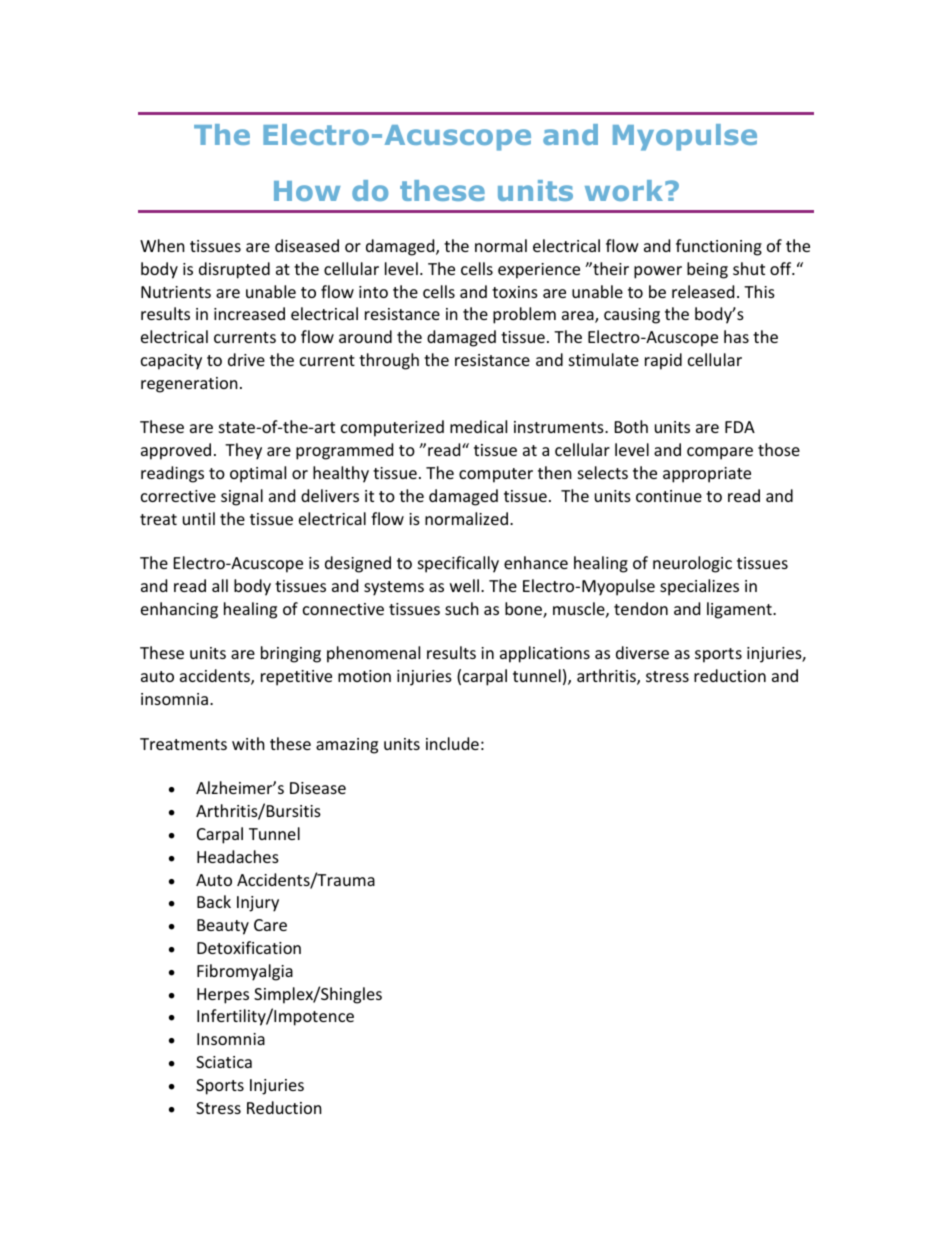 The image size is (952, 1233). What do you see at coordinates (179, 610) in the page?
I see `enhancing` at bounding box center [179, 610].
